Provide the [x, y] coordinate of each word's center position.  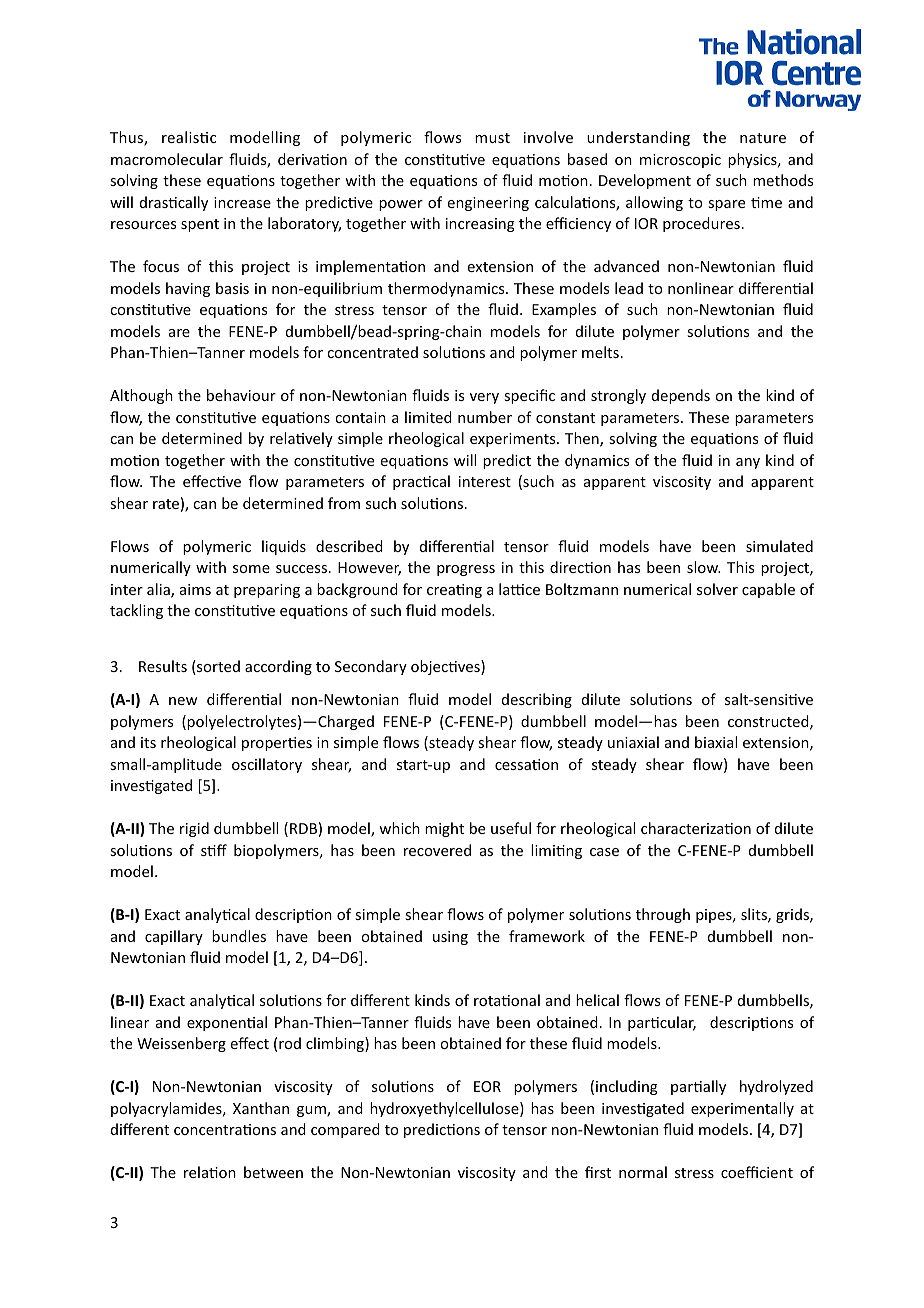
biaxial [716, 742]
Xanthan [261, 1108]
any [748, 463]
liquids [284, 547]
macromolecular [167, 159]
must [492, 138]
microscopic [680, 161]
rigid [194, 829]
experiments [514, 440]
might [444, 829]
